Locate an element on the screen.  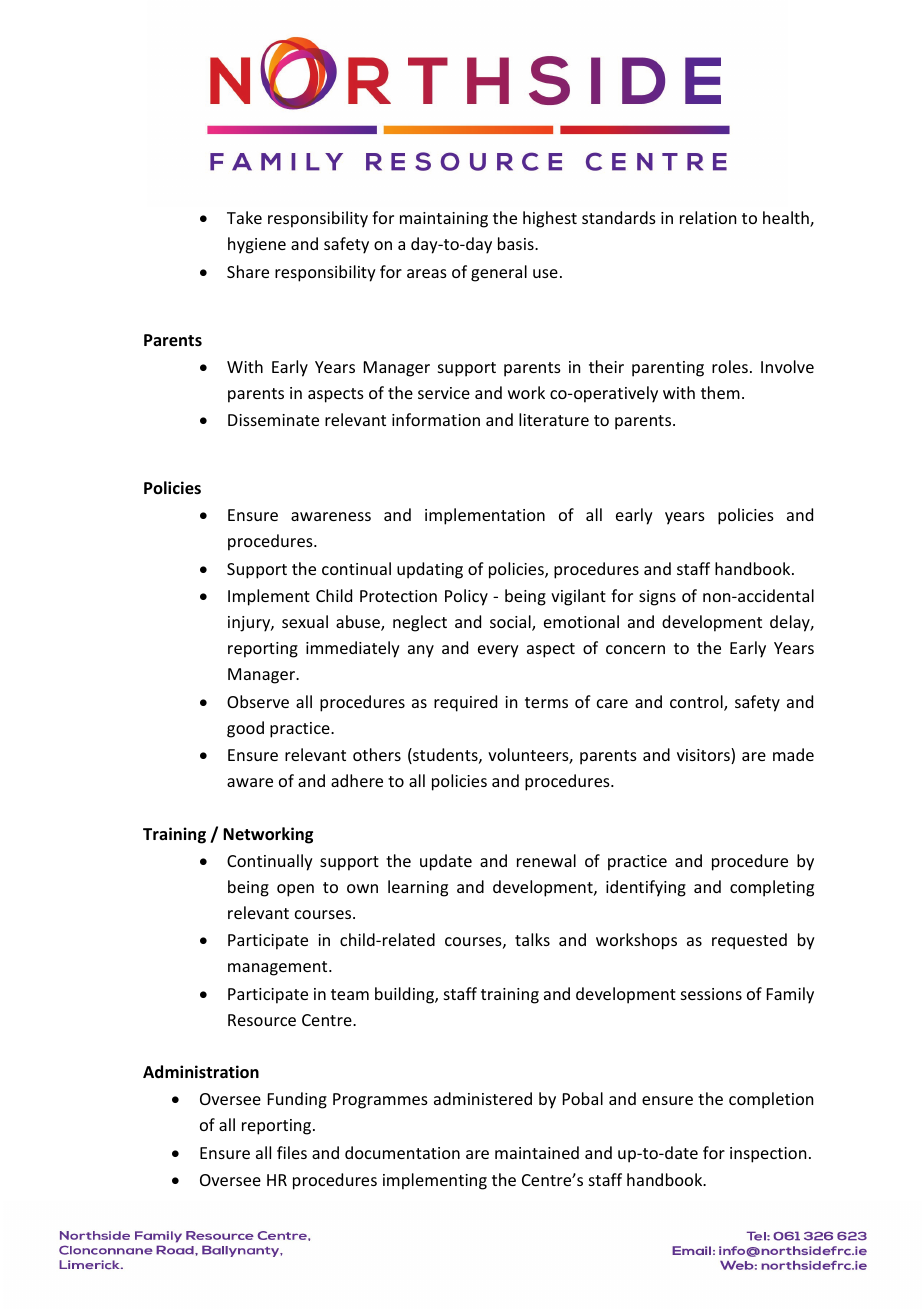
files is located at coordinates (292, 1152).
